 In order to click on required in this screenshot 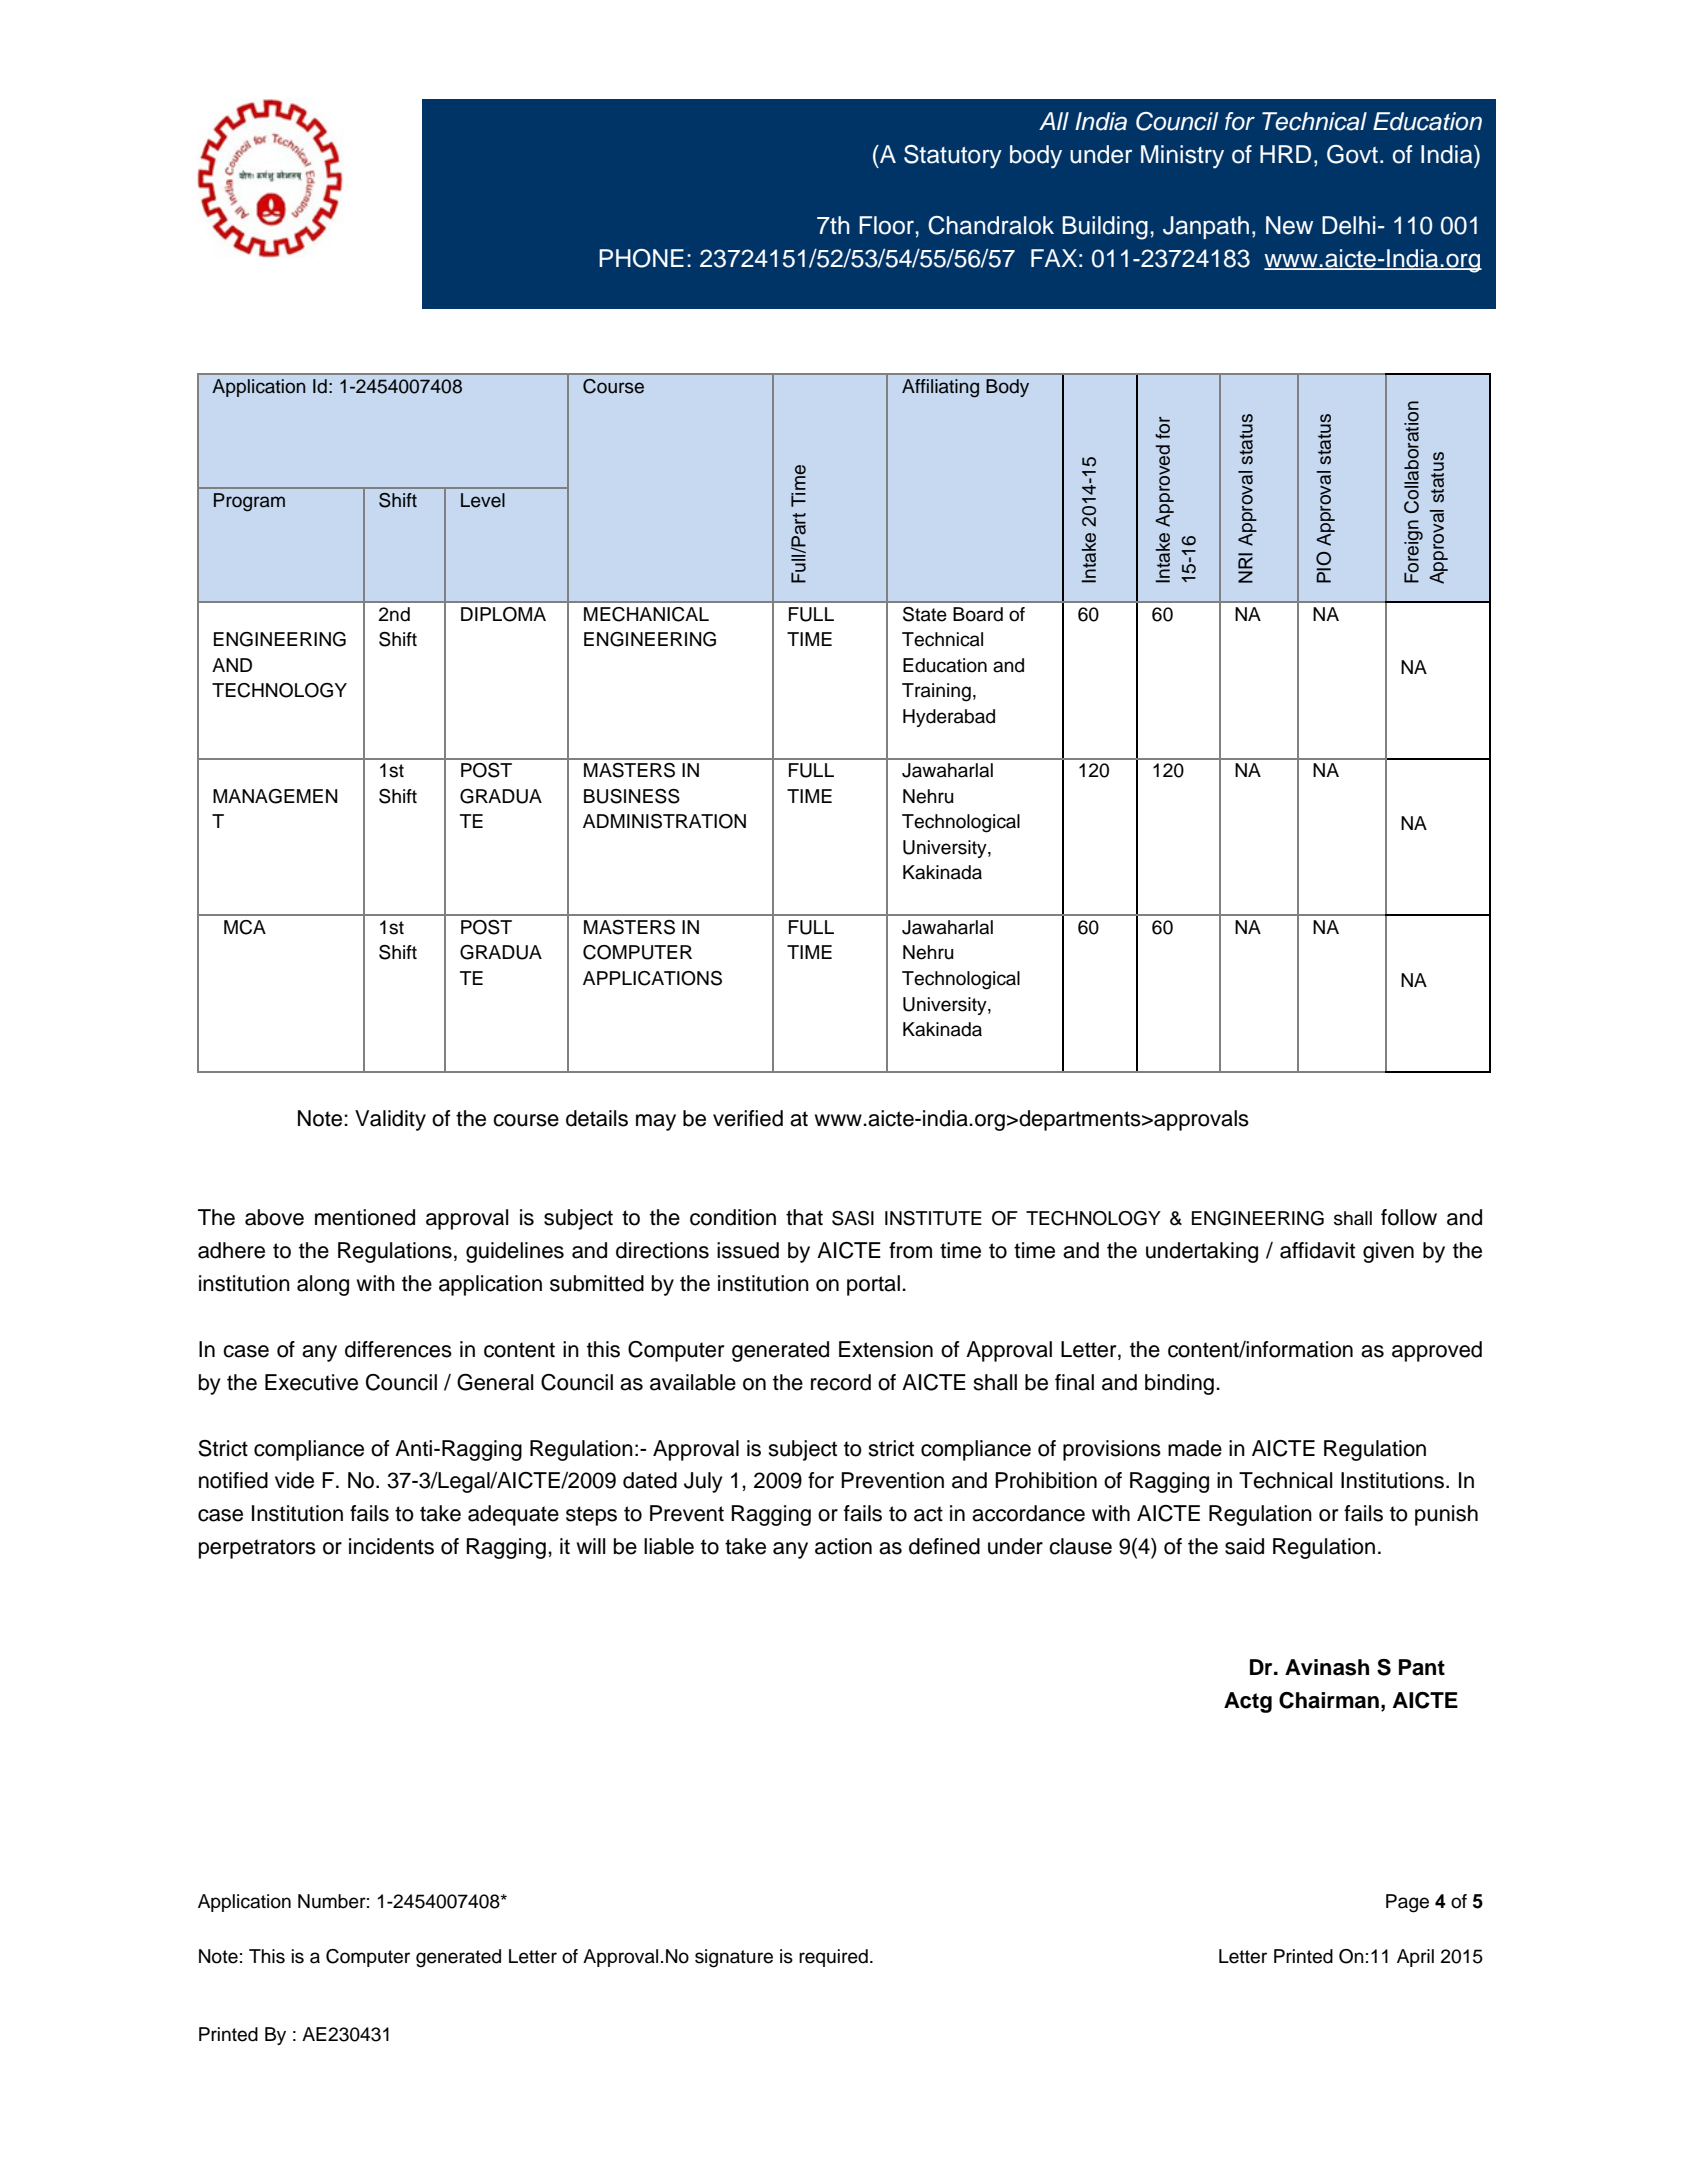, I will do `click(833, 1958)`.
